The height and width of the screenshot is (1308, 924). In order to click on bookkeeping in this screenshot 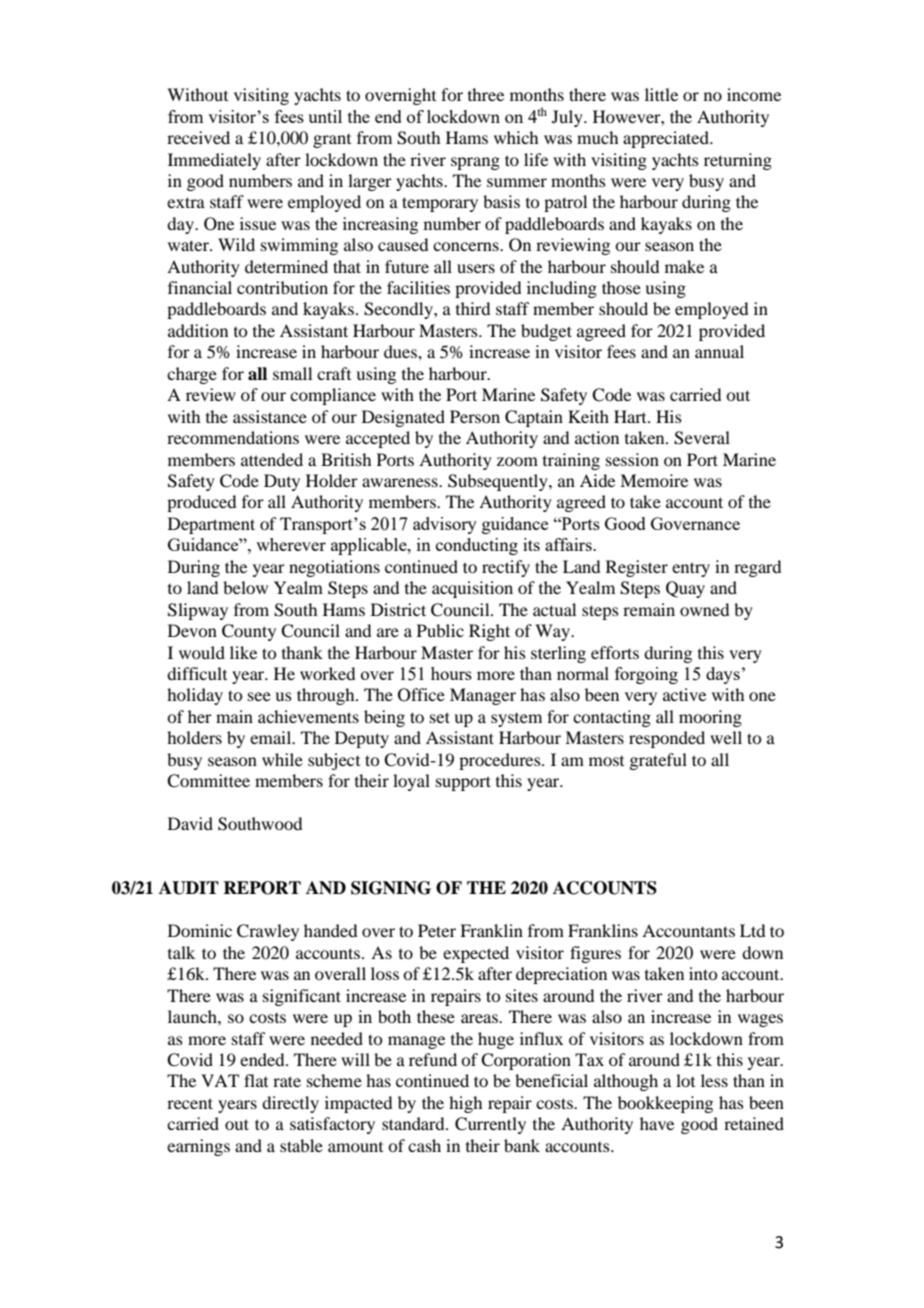, I will do `click(665, 1104)`.
